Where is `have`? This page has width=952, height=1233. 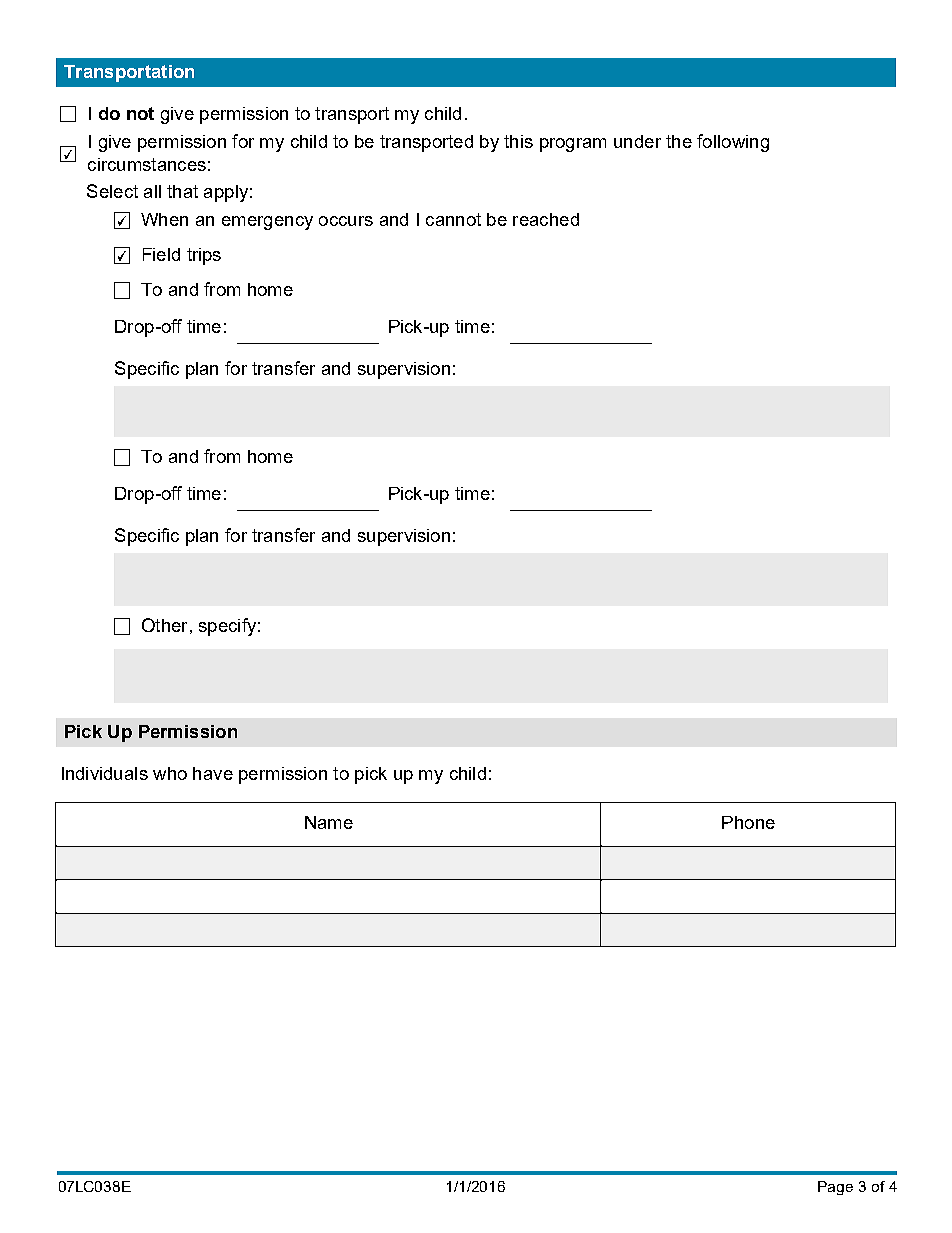 have is located at coordinates (213, 773).
